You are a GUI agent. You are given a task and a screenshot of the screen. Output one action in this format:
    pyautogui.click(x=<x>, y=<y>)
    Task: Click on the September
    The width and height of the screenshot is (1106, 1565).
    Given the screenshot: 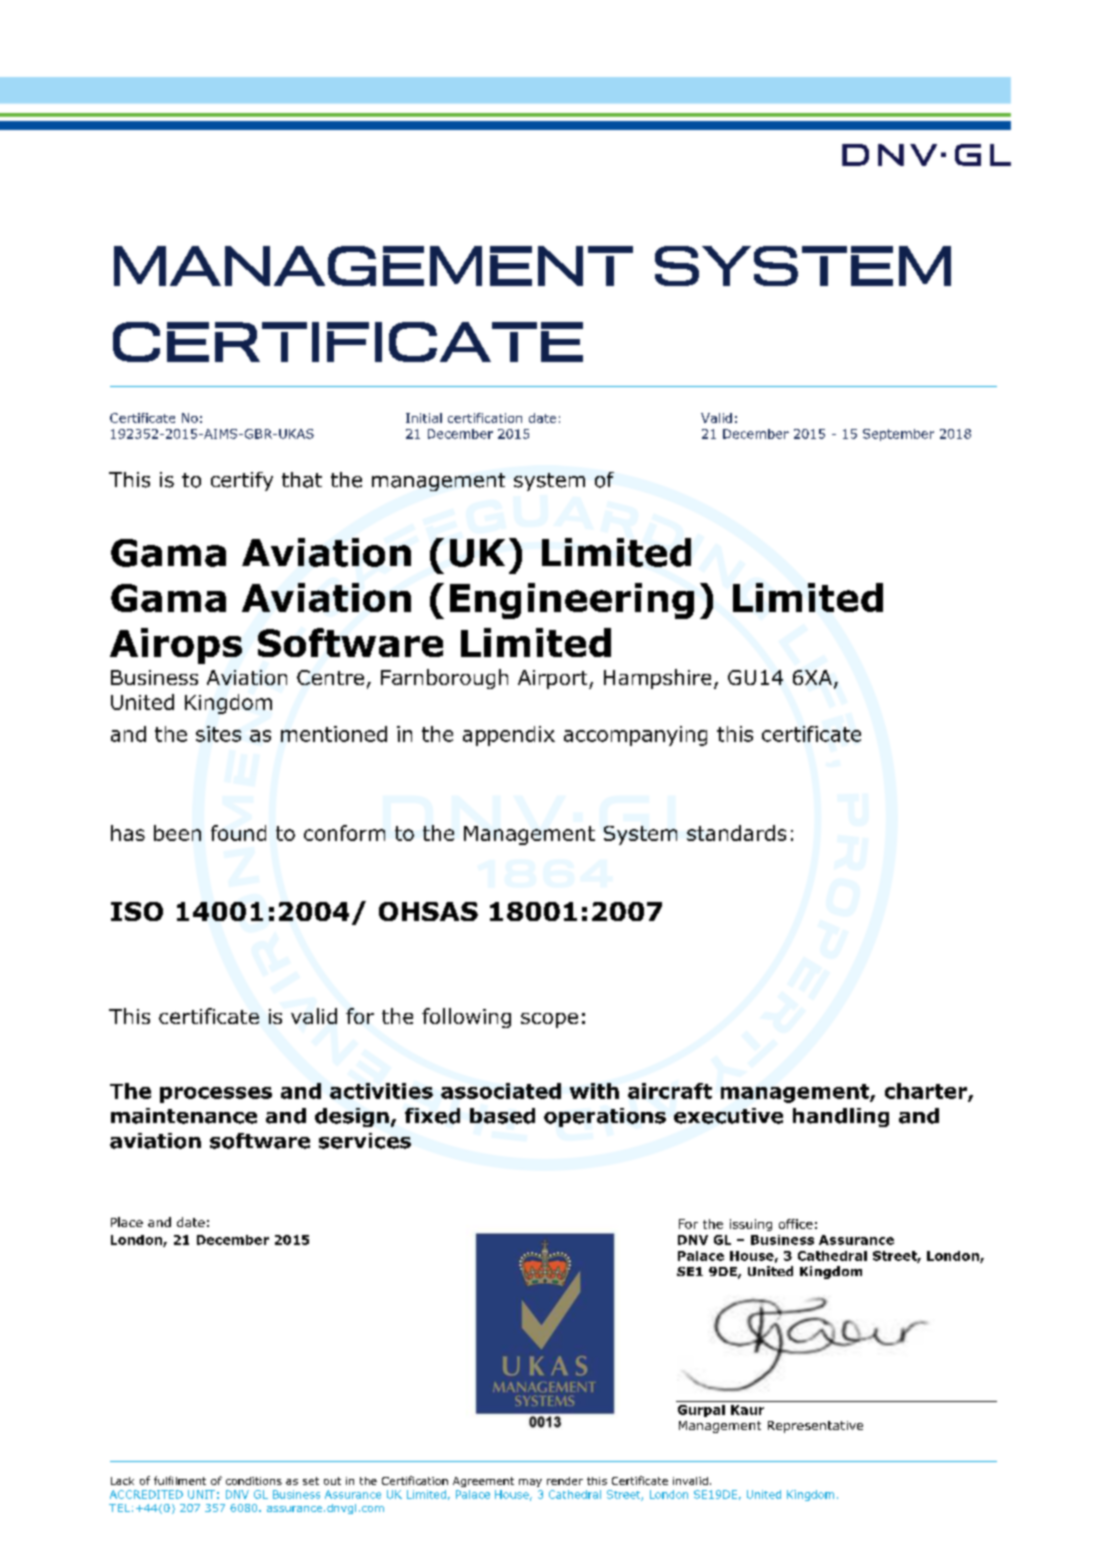 What is the action you would take?
    pyautogui.click(x=898, y=435)
